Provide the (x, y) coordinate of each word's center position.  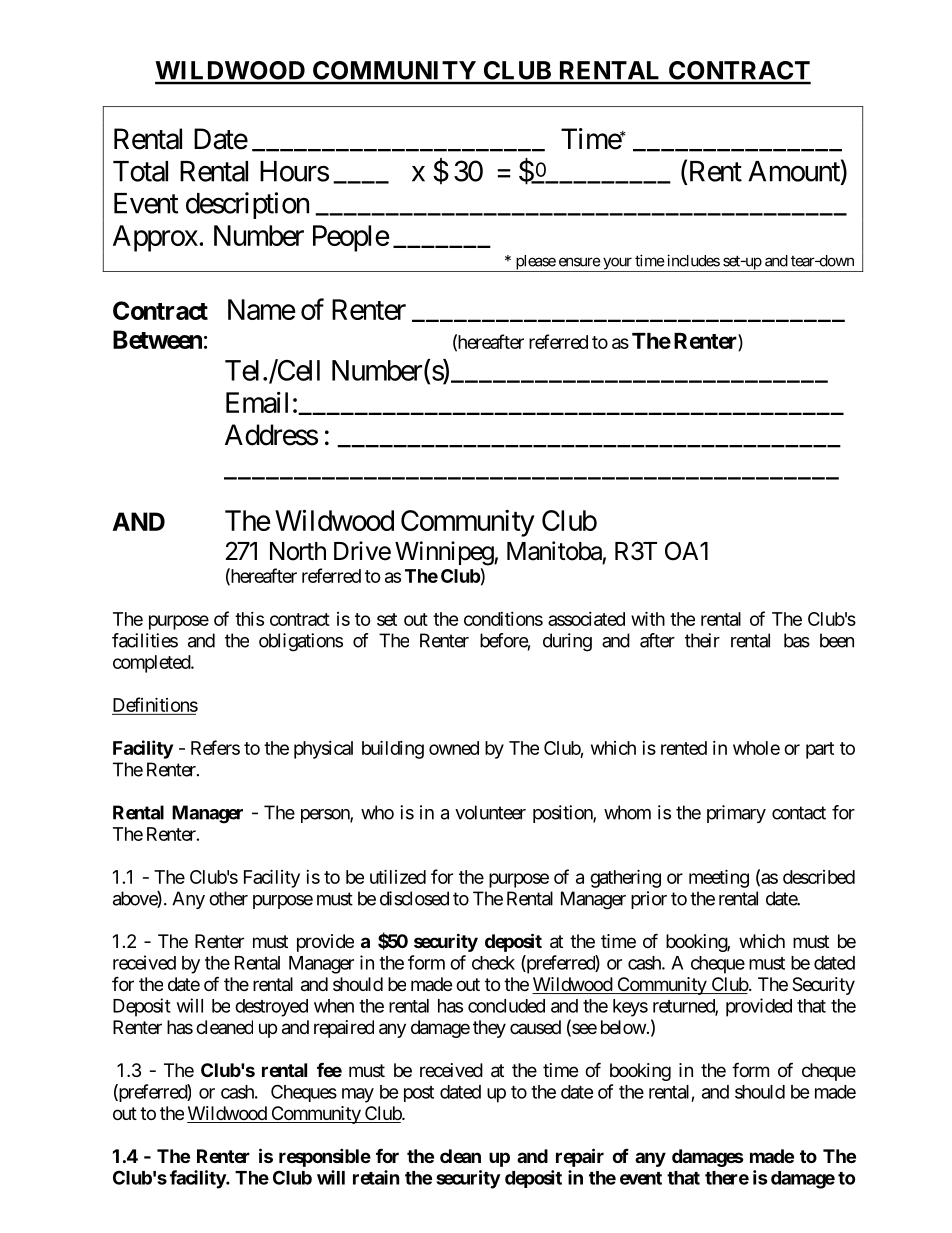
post (419, 1094)
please (535, 263)
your (617, 264)
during (567, 642)
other (228, 898)
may (358, 1095)
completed (152, 664)
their (702, 640)
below (623, 1027)
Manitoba (554, 551)
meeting (719, 878)
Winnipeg (445, 553)
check (493, 963)
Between (157, 339)
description (247, 205)
